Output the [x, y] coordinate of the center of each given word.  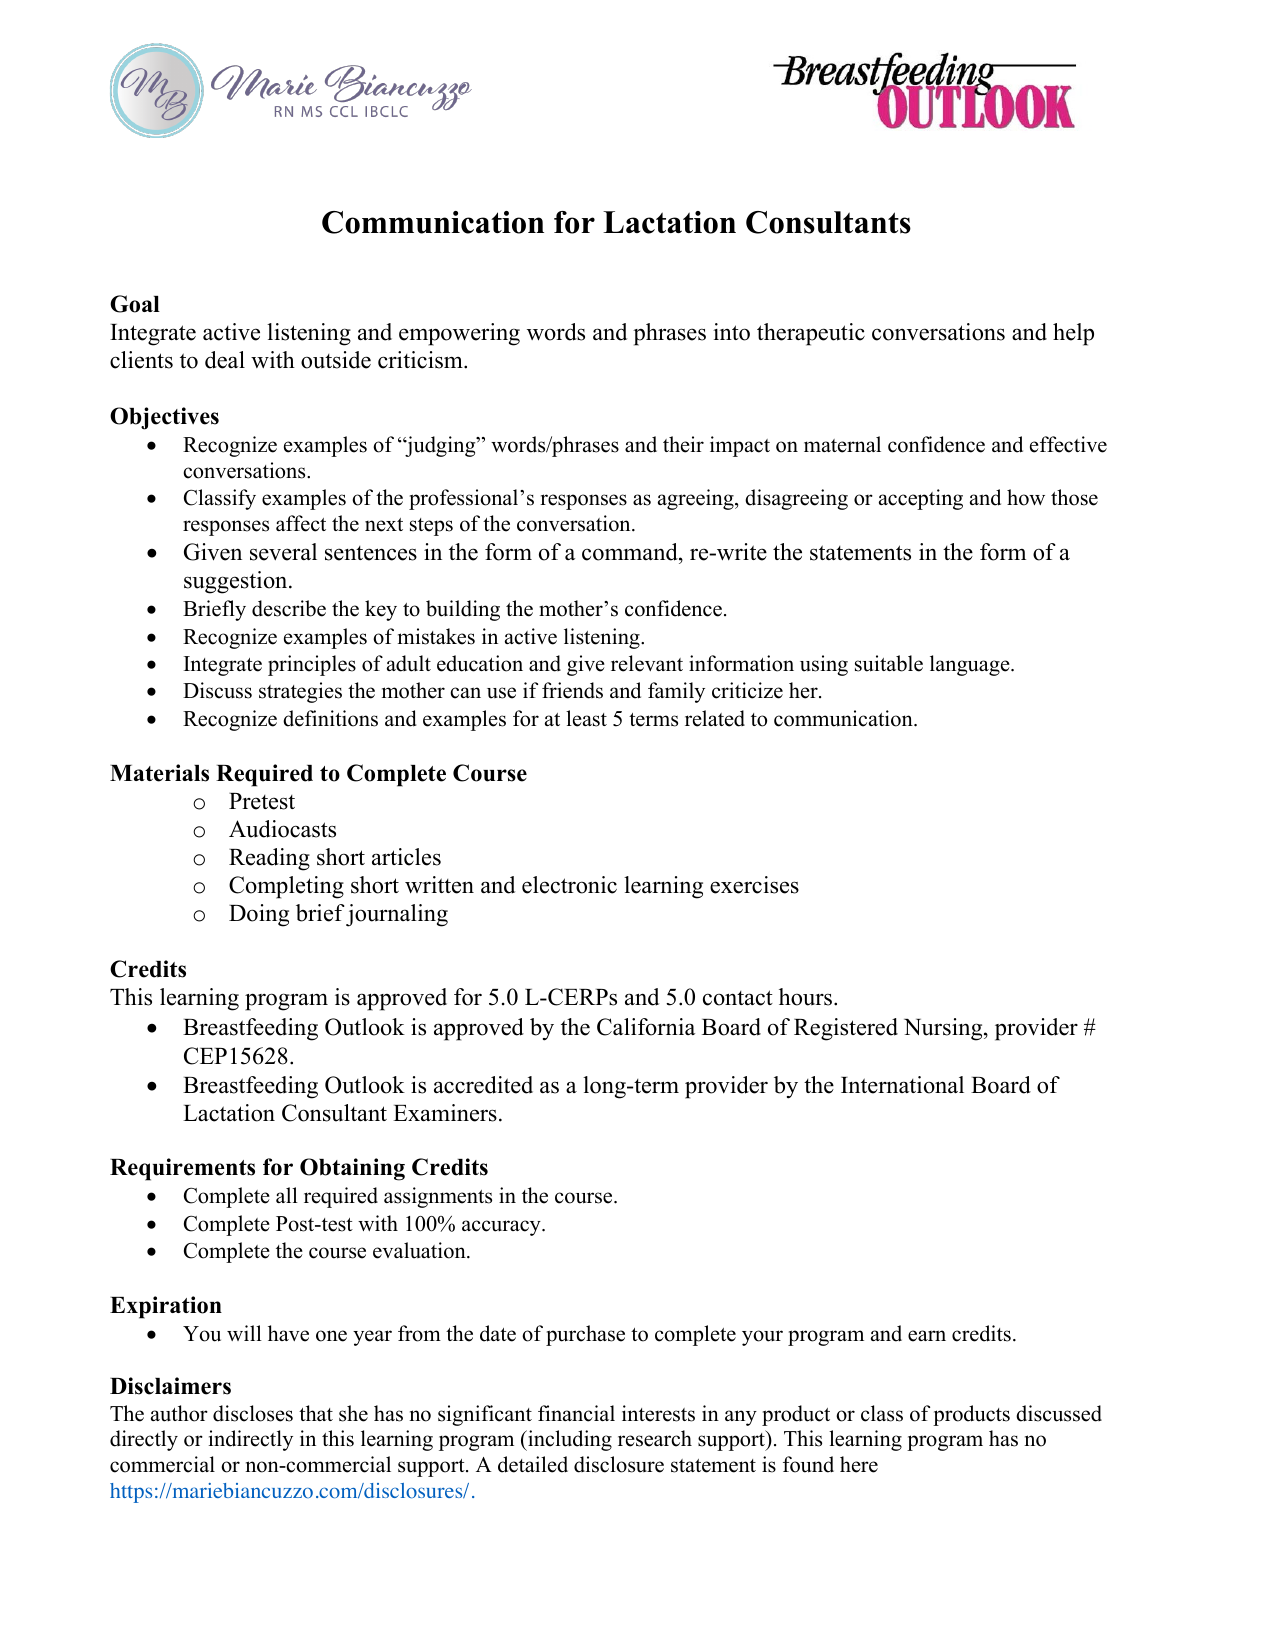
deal [225, 360]
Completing [286, 887]
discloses [253, 1413]
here [859, 1464]
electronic [569, 885]
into [731, 332]
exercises [754, 885]
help [1073, 334]
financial [576, 1413]
